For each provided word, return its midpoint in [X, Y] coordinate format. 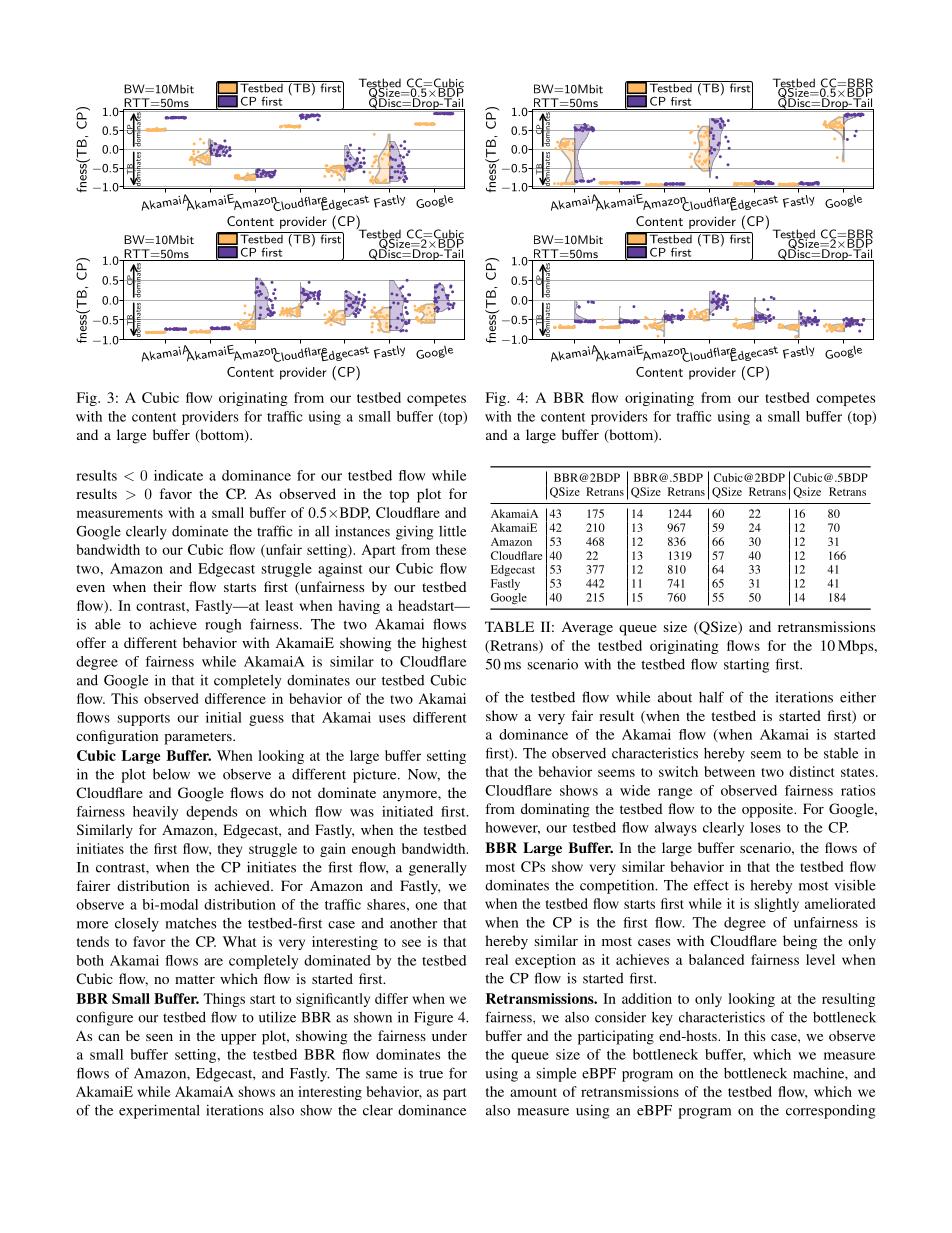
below [171, 774]
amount [533, 1092]
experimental [159, 1111]
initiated [407, 811]
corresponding [830, 1111]
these [451, 549]
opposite [769, 810]
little [452, 531]
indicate [178, 475]
